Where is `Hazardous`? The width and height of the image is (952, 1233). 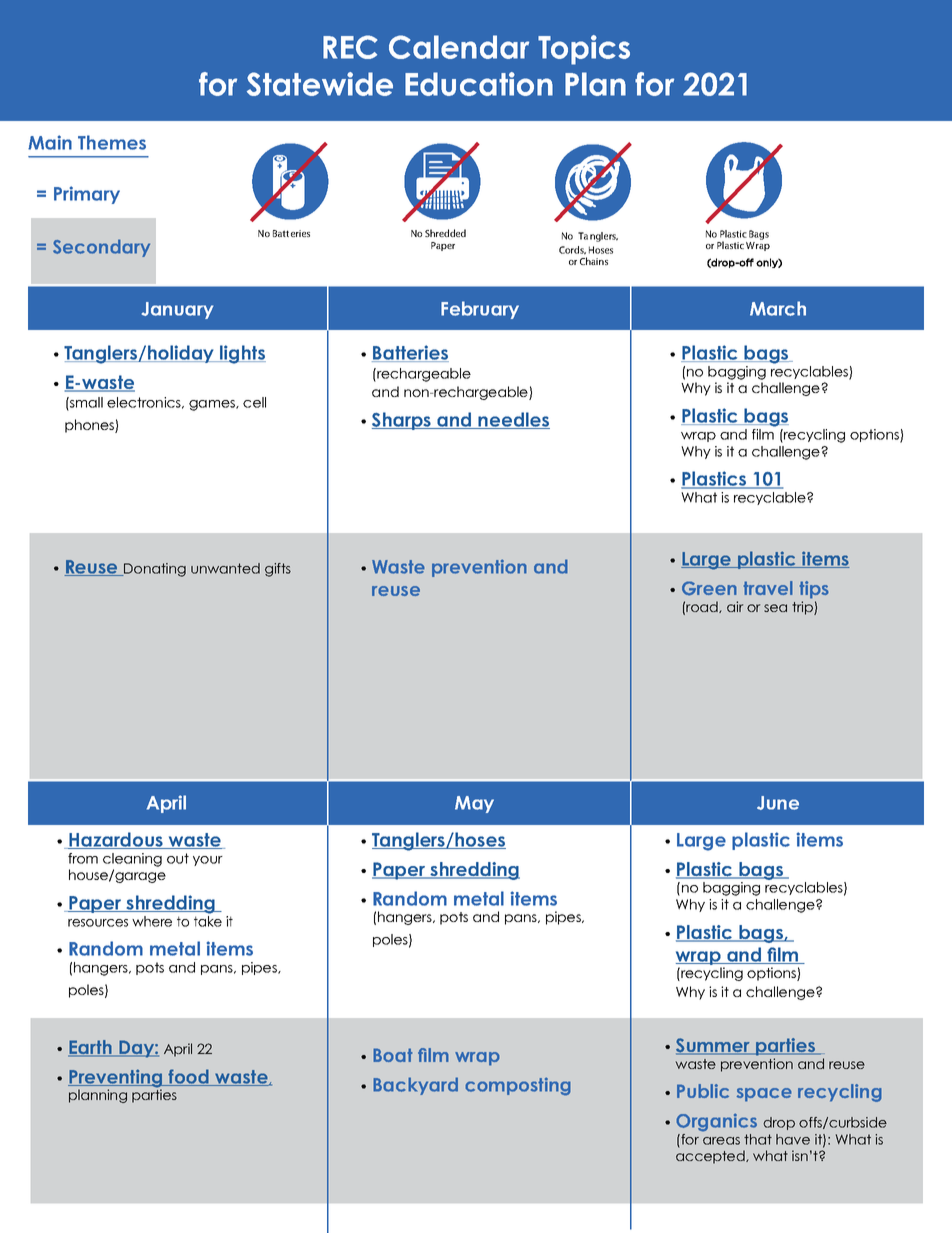
Hazardous is located at coordinates (116, 840).
